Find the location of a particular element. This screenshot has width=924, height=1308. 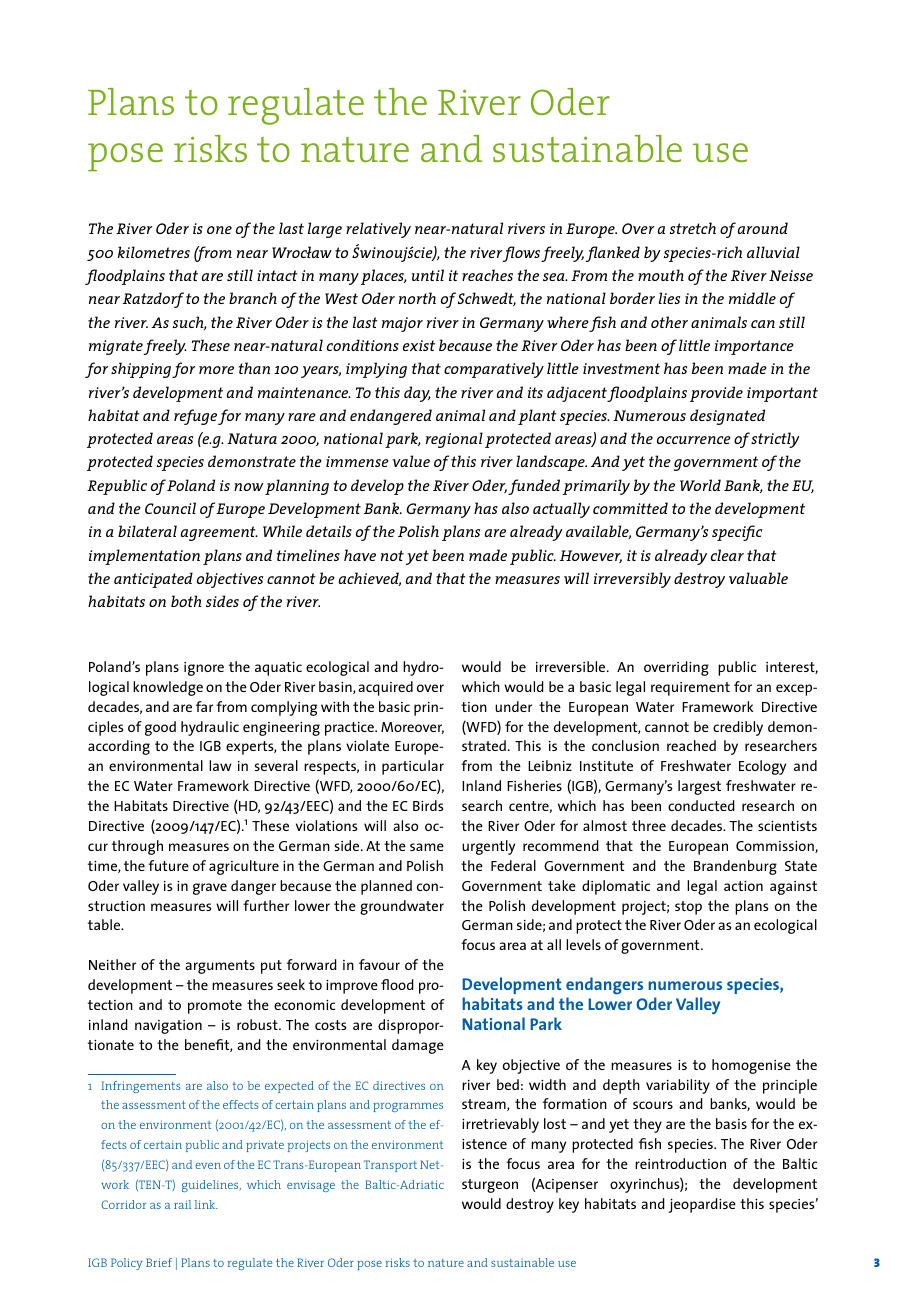

until is located at coordinates (428, 275).
